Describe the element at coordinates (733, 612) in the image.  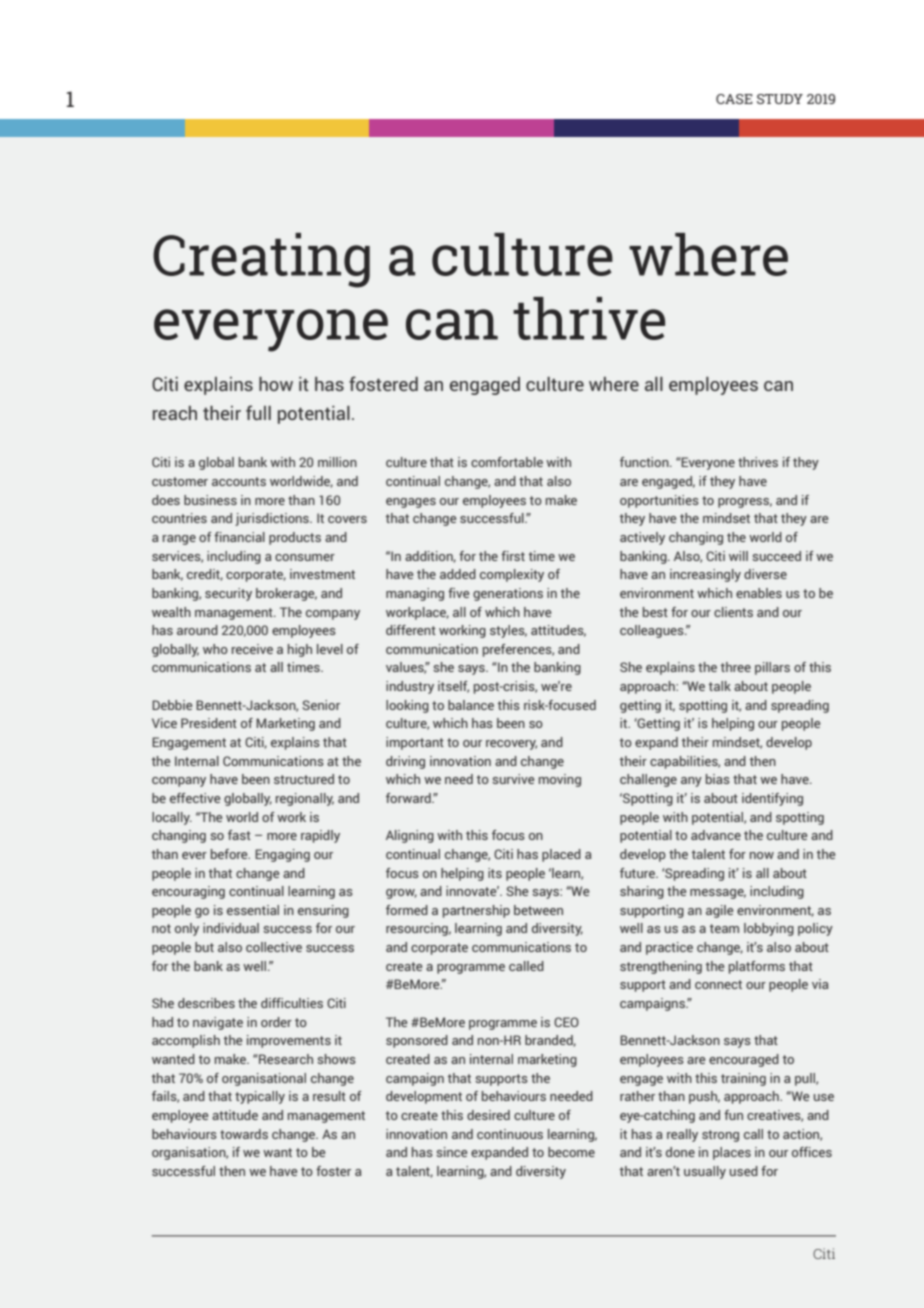
I see `clients` at that location.
